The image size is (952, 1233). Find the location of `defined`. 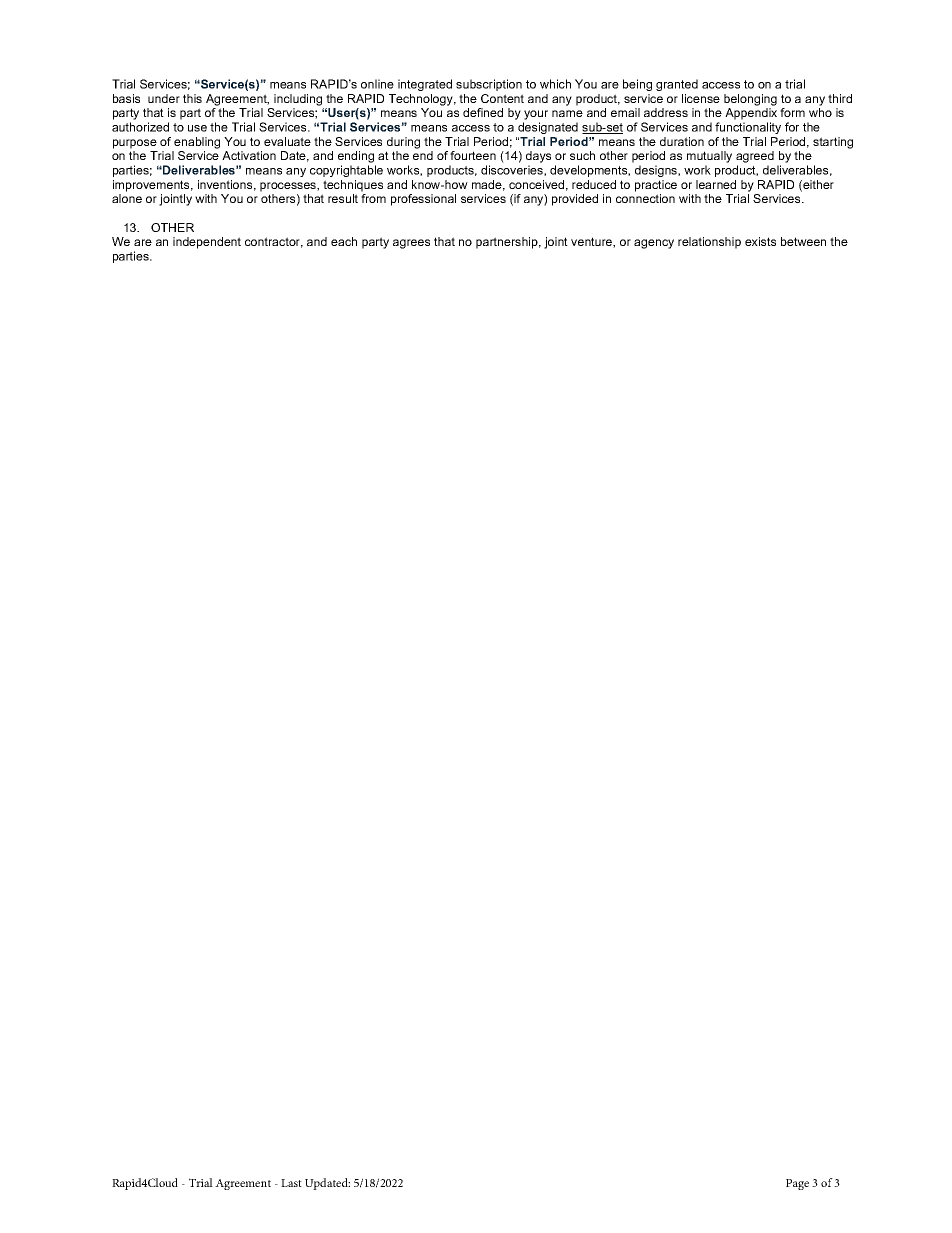

defined is located at coordinates (483, 112).
